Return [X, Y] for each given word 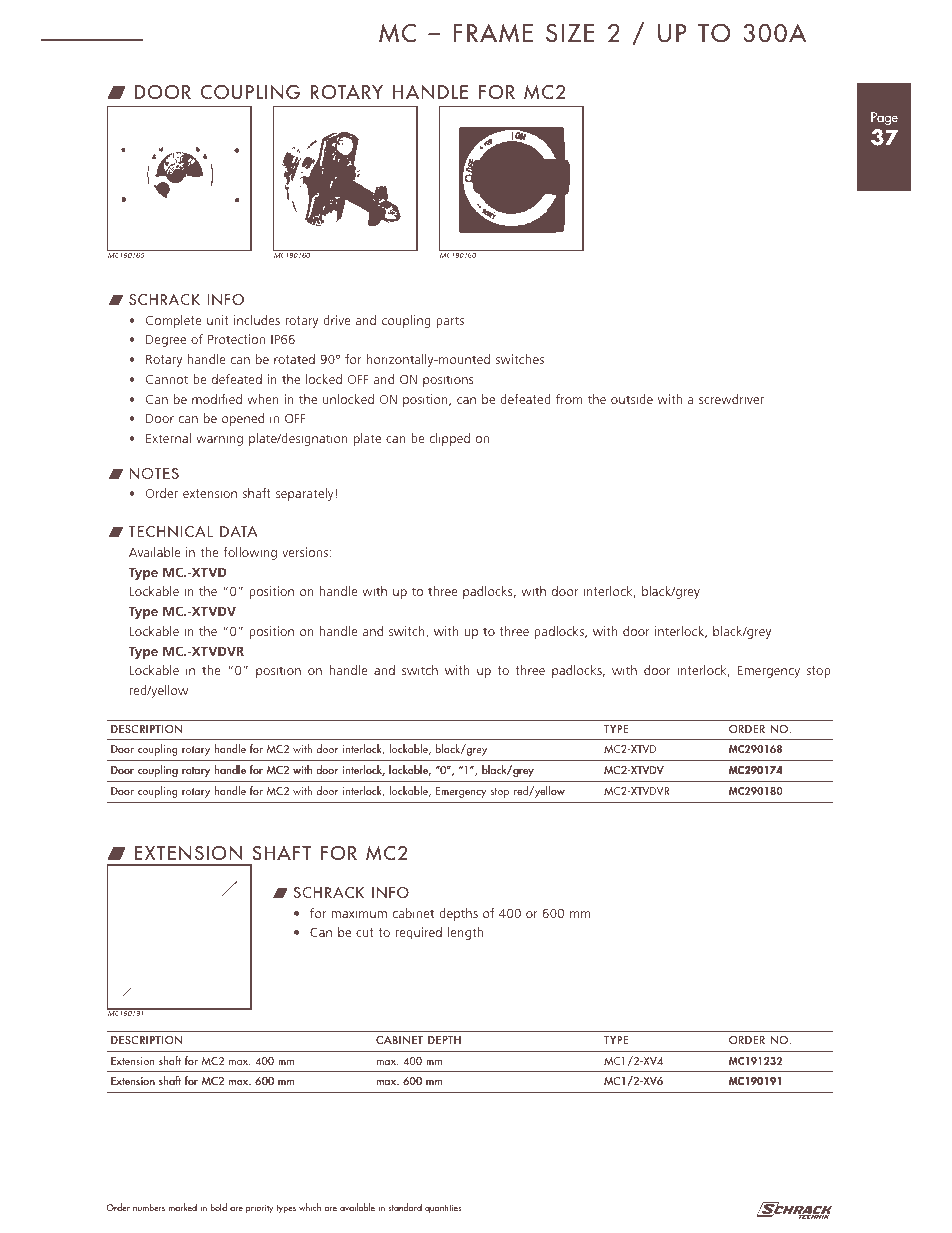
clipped [450, 439]
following [250, 553]
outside [632, 399]
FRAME [493, 33]
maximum [359, 913]
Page [884, 119]
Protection [236, 339]
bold [218, 1207]
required [419, 933]
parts [450, 322]
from [569, 399]
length [465, 933]
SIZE [570, 33]
